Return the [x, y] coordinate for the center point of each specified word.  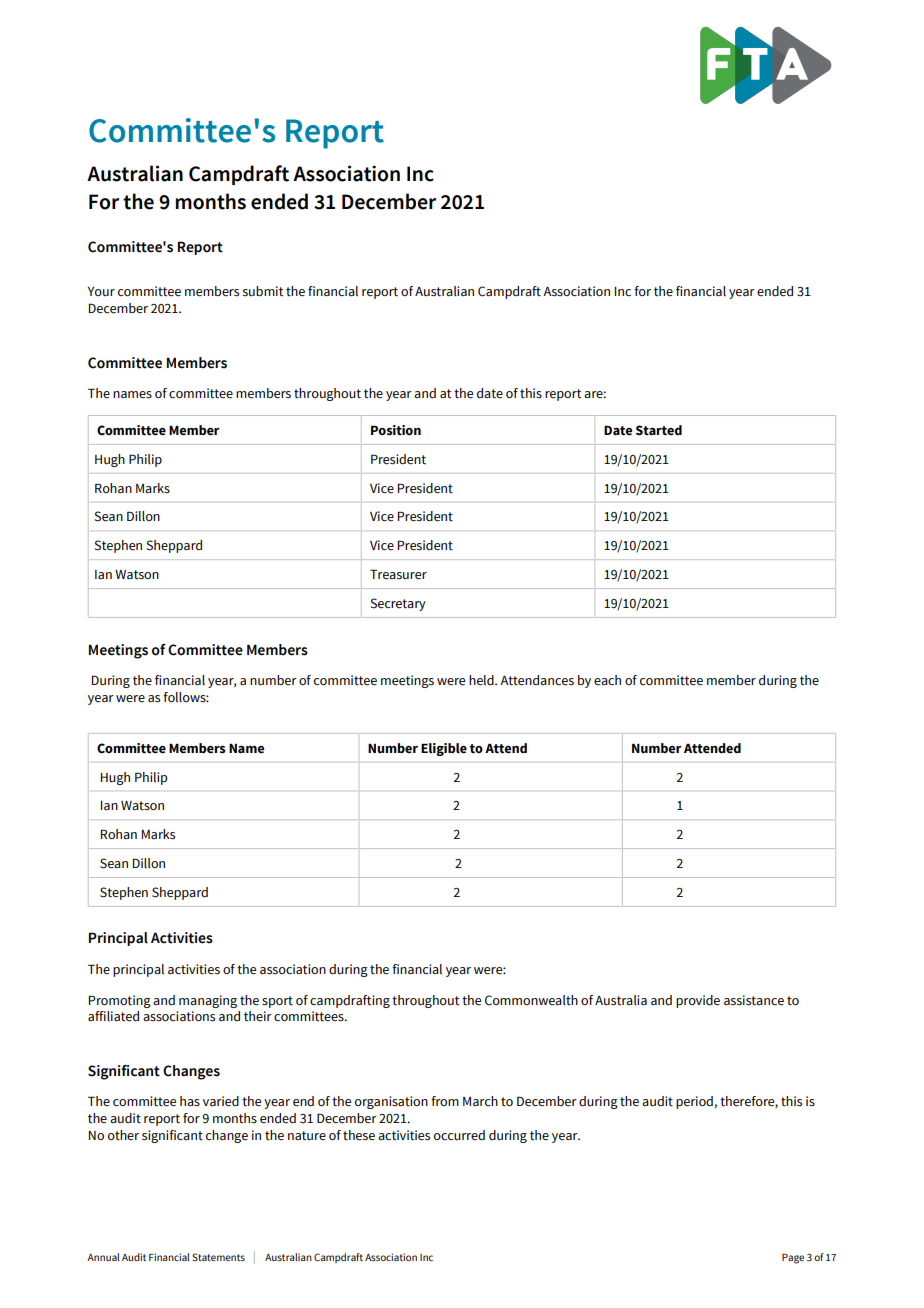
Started [659, 430]
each [607, 680]
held [482, 680]
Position [396, 430]
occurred [459, 1135]
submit [263, 291]
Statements [218, 1257]
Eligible [444, 749]
